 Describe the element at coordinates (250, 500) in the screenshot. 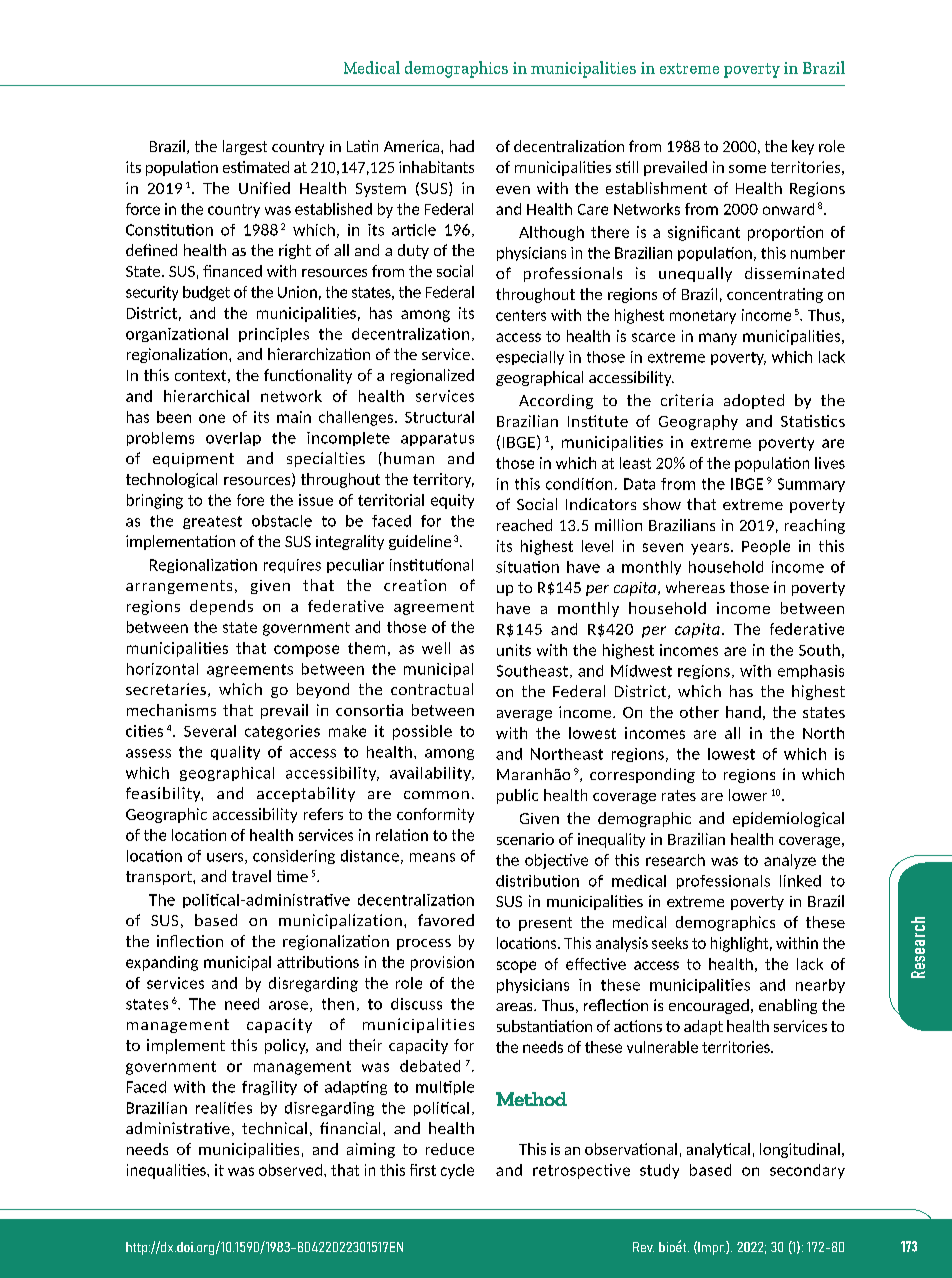

I see `fore` at that location.
